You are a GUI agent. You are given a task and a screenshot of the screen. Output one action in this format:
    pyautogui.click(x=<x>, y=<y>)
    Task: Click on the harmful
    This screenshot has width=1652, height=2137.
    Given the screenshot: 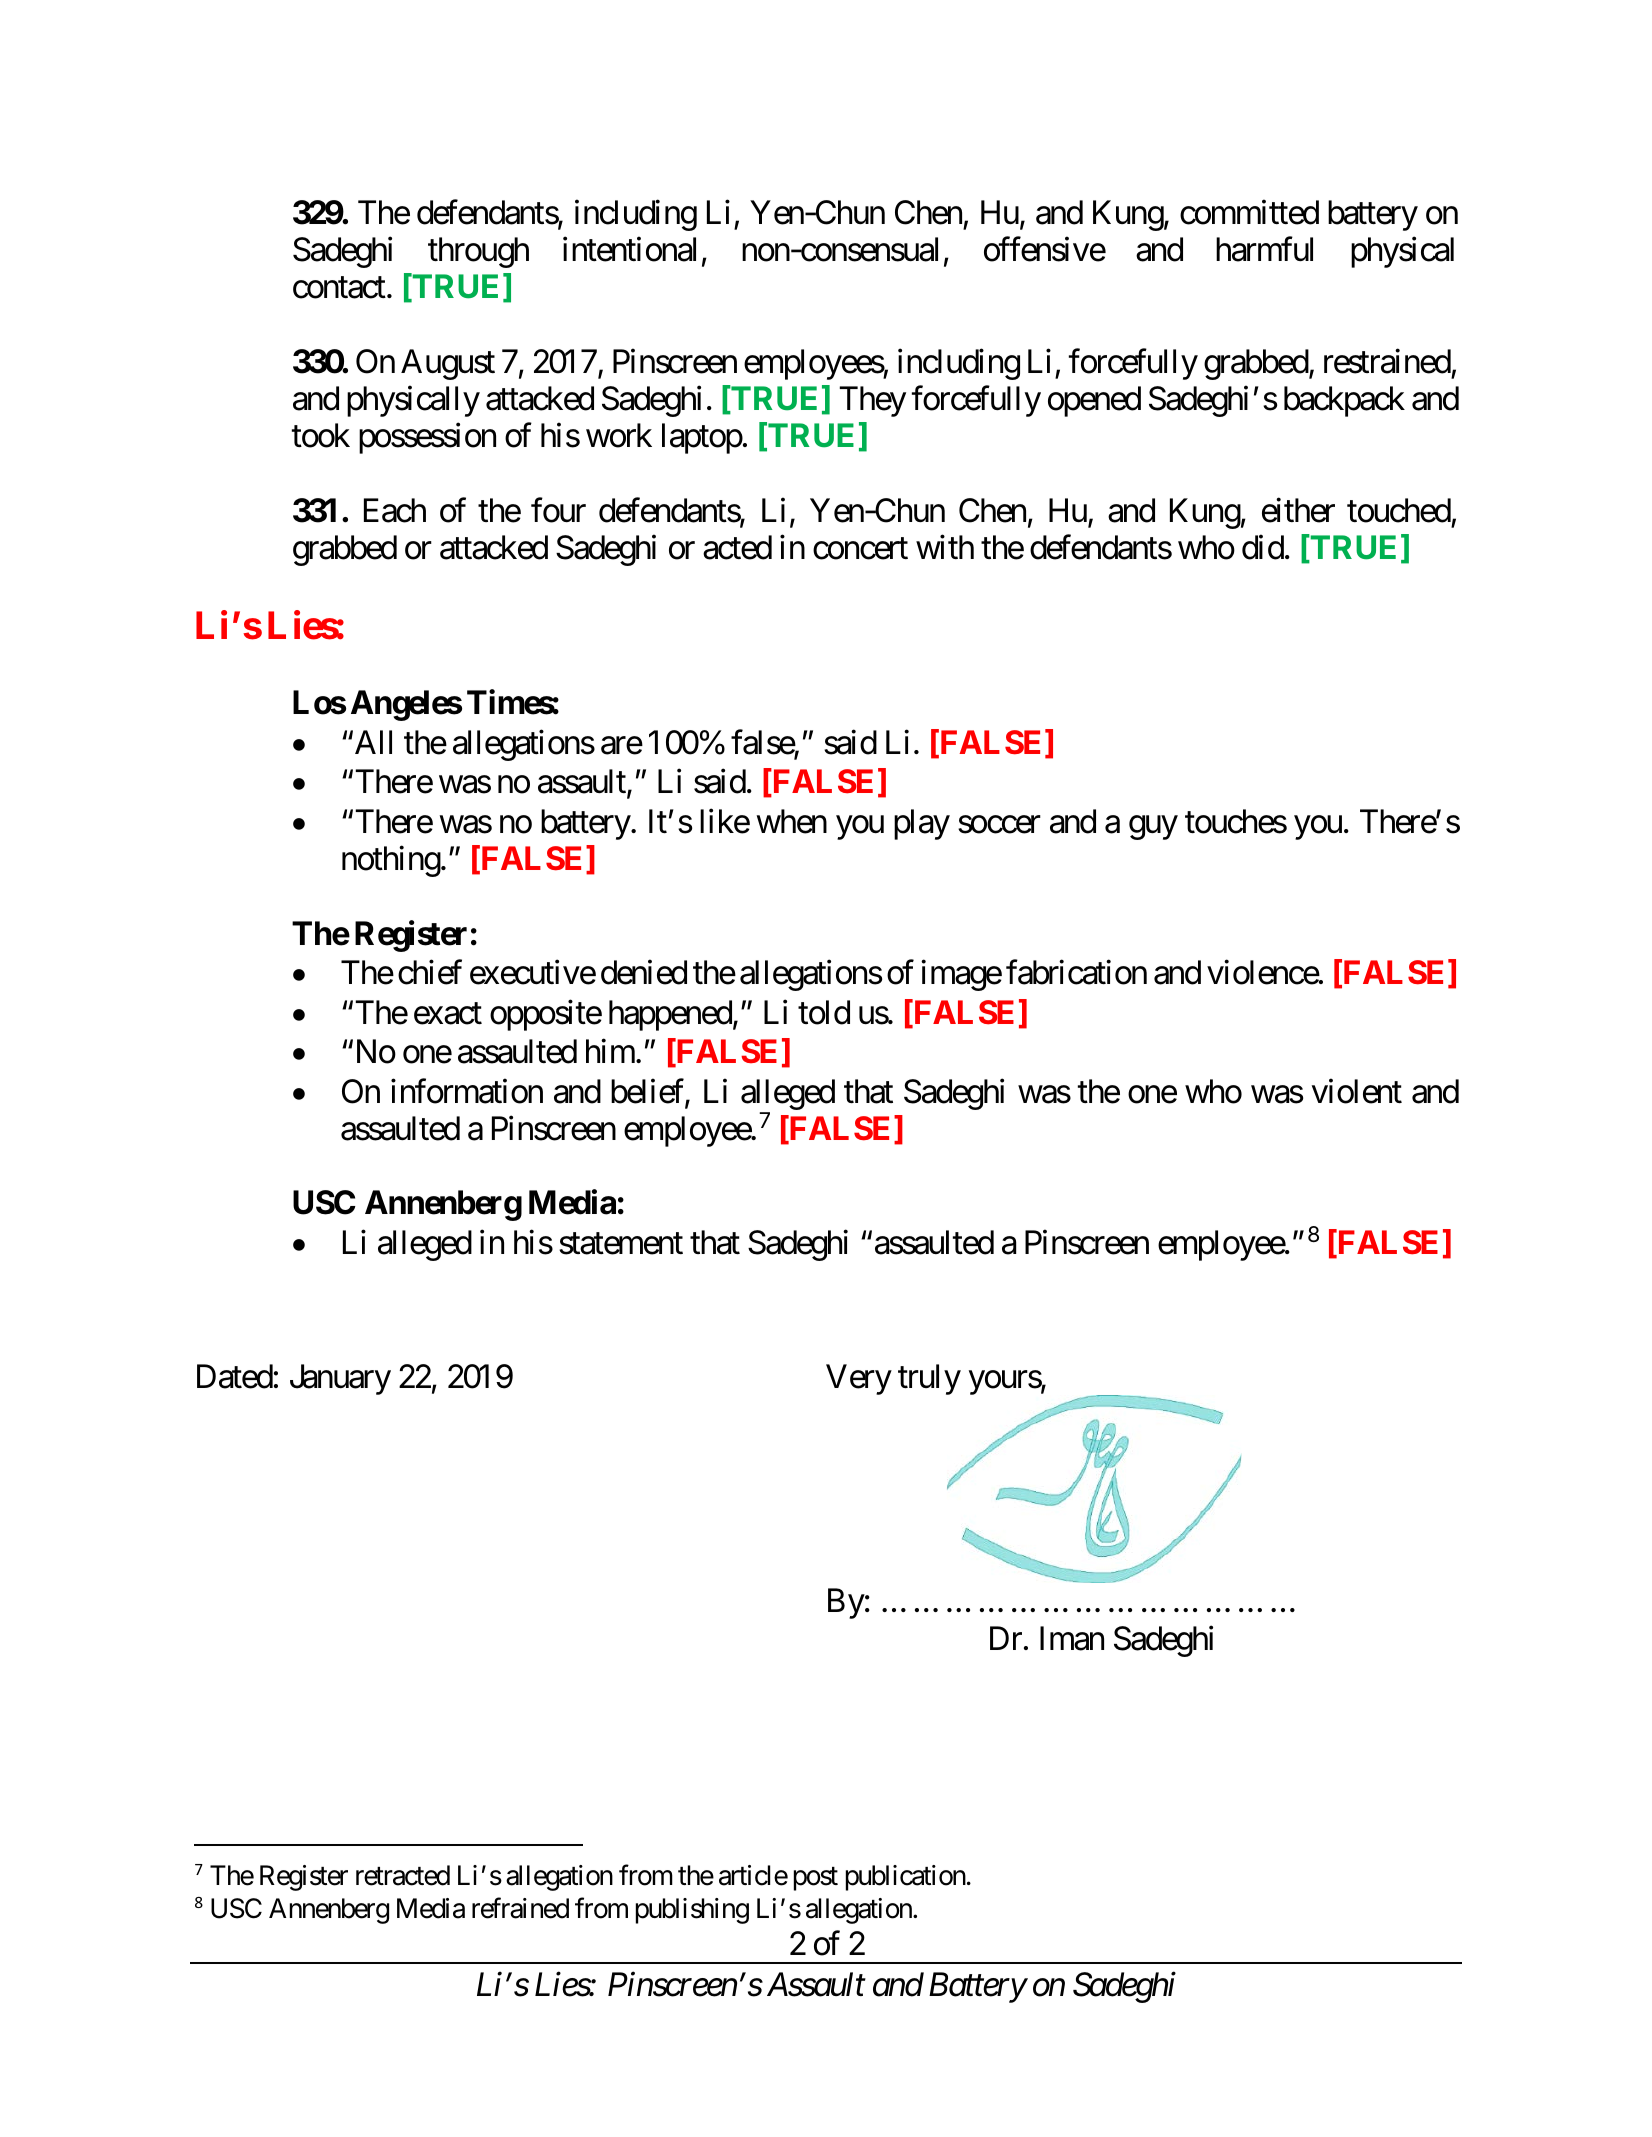 What is the action you would take?
    pyautogui.click(x=1264, y=249)
